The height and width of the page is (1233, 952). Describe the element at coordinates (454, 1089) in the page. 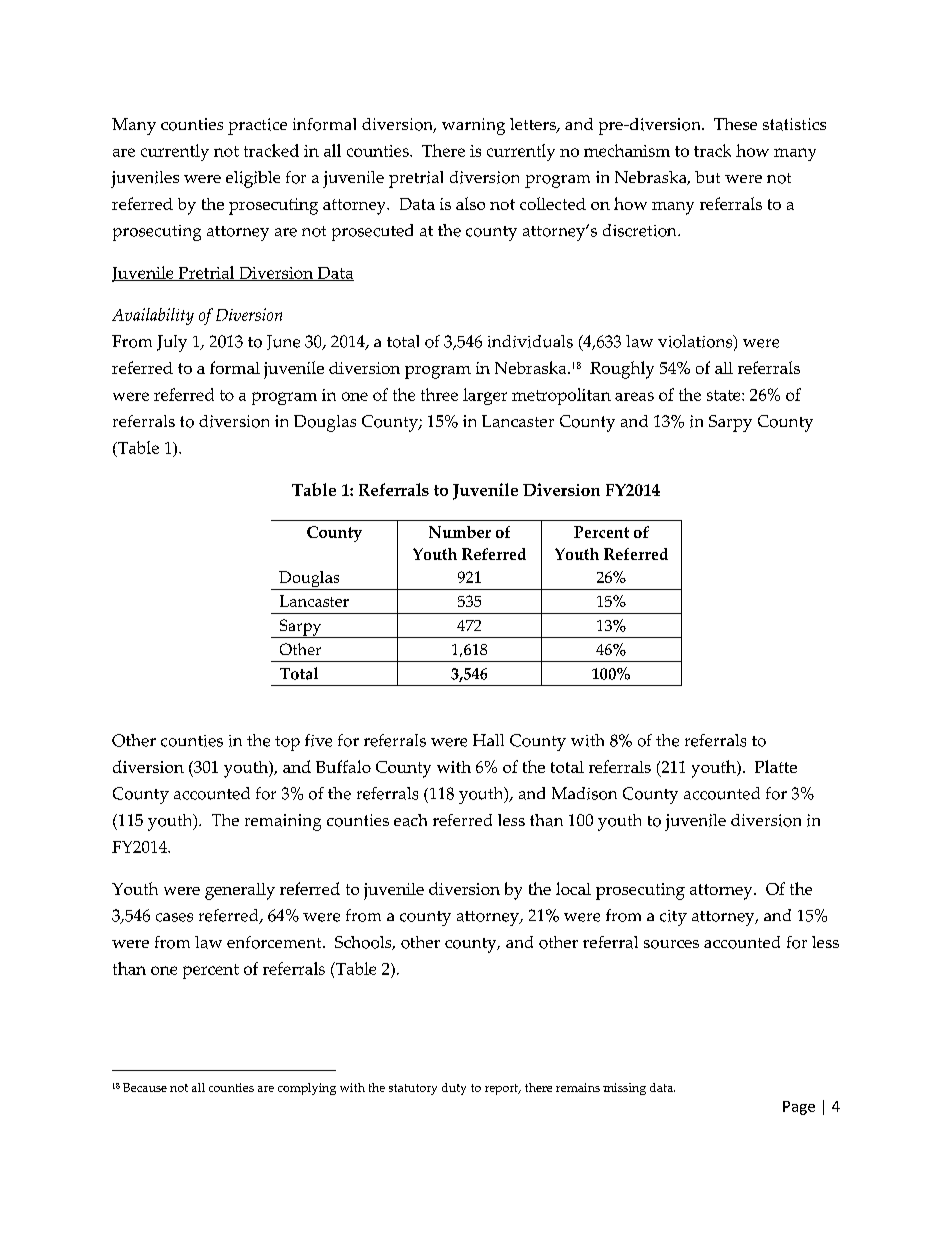

I see `duty` at that location.
